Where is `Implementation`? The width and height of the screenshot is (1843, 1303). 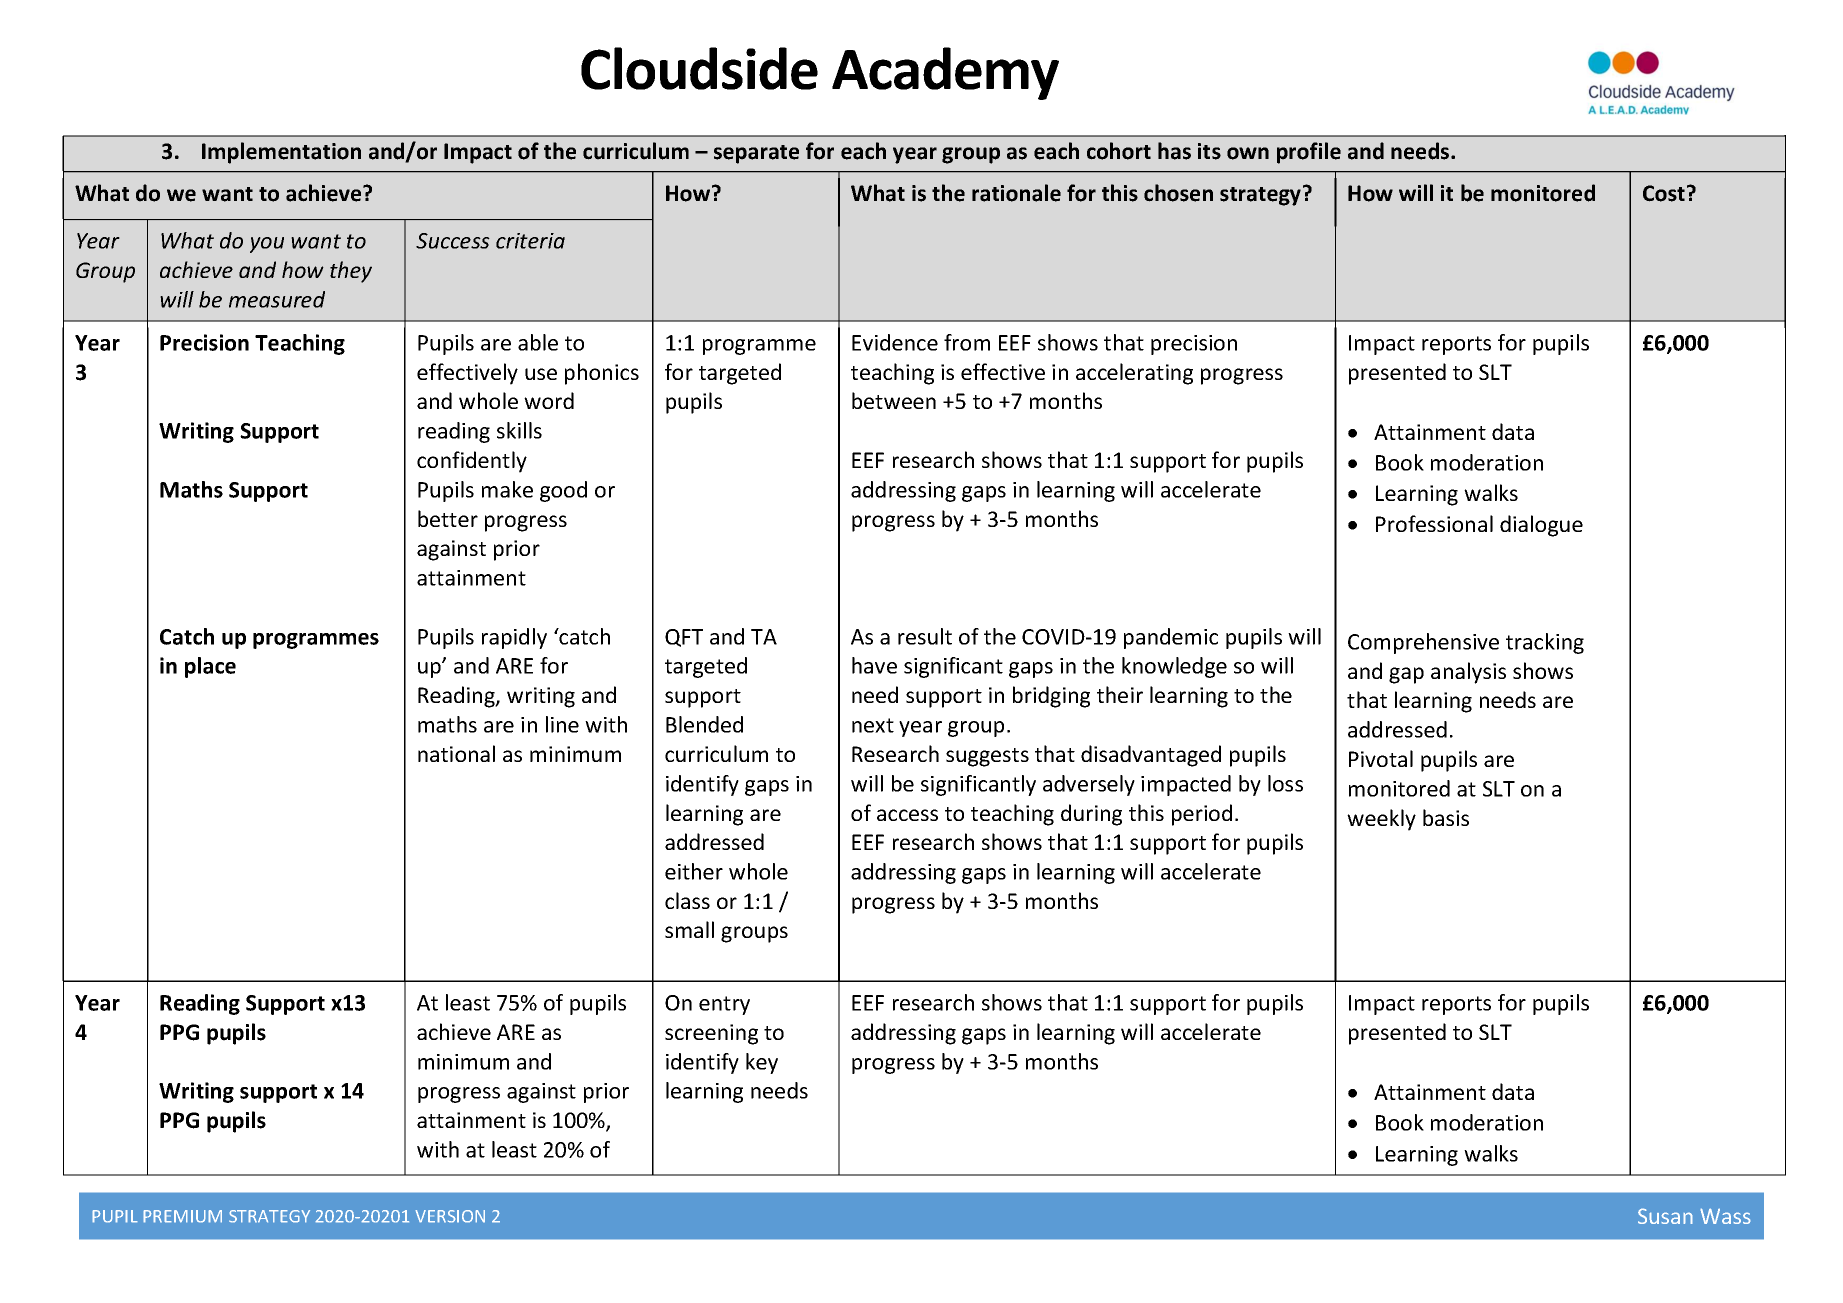
Implementation is located at coordinates (281, 153).
